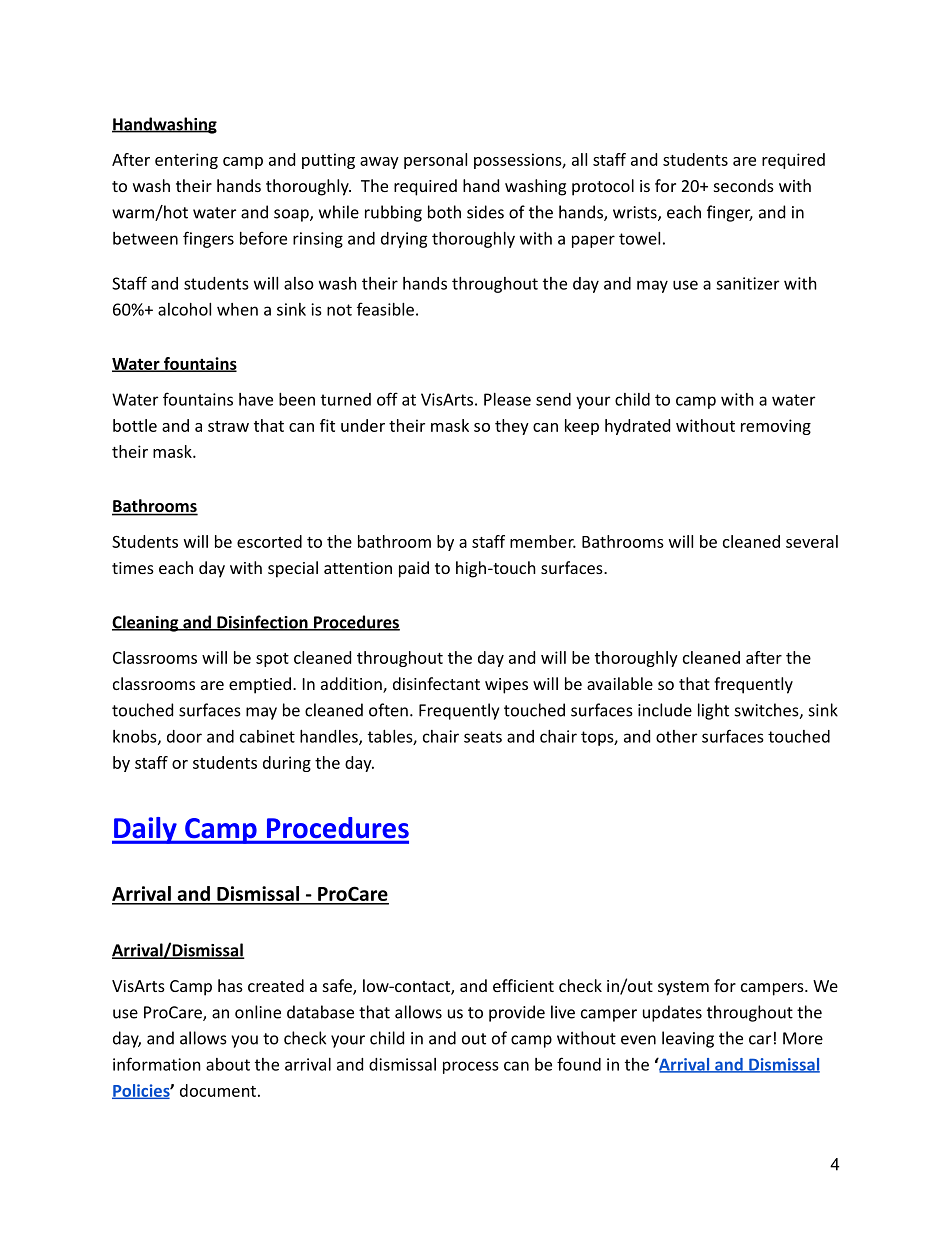  Describe the element at coordinates (186, 161) in the document. I see `entering` at that location.
